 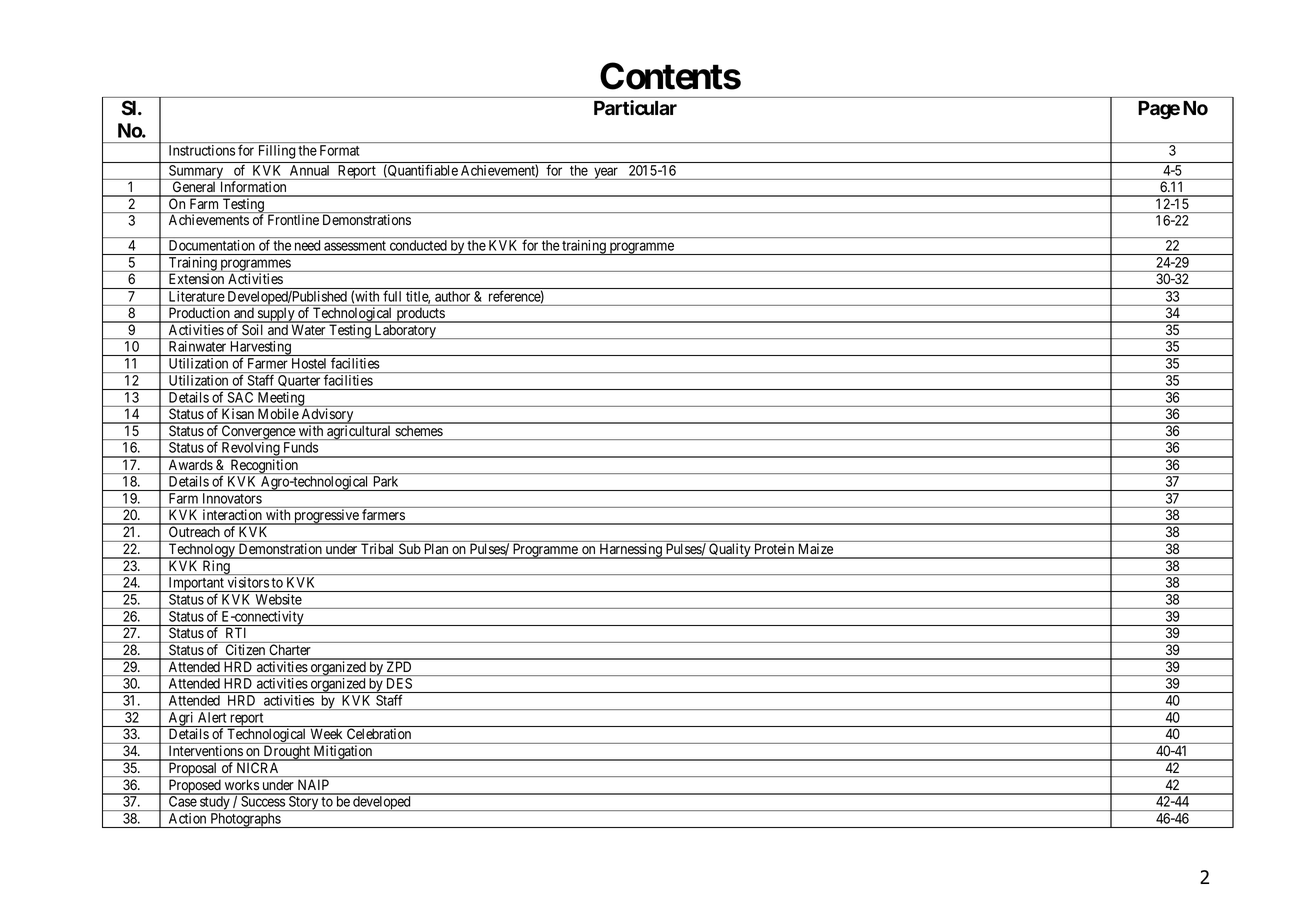 I want to click on Mitigation, so click(x=343, y=753).
